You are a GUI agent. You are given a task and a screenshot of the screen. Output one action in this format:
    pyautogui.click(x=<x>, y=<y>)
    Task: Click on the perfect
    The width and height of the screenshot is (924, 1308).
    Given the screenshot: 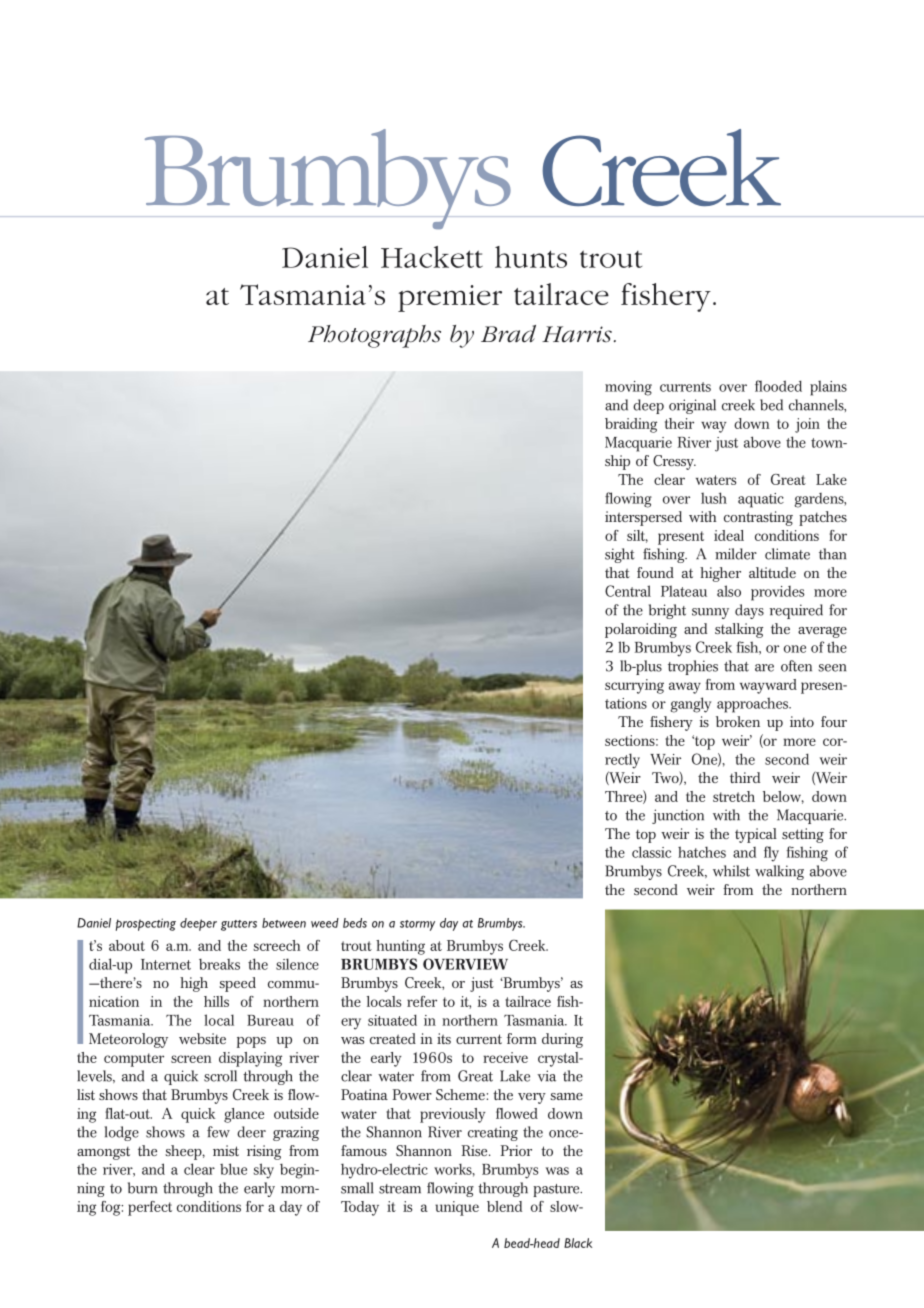 What is the action you would take?
    pyautogui.click(x=150, y=1208)
